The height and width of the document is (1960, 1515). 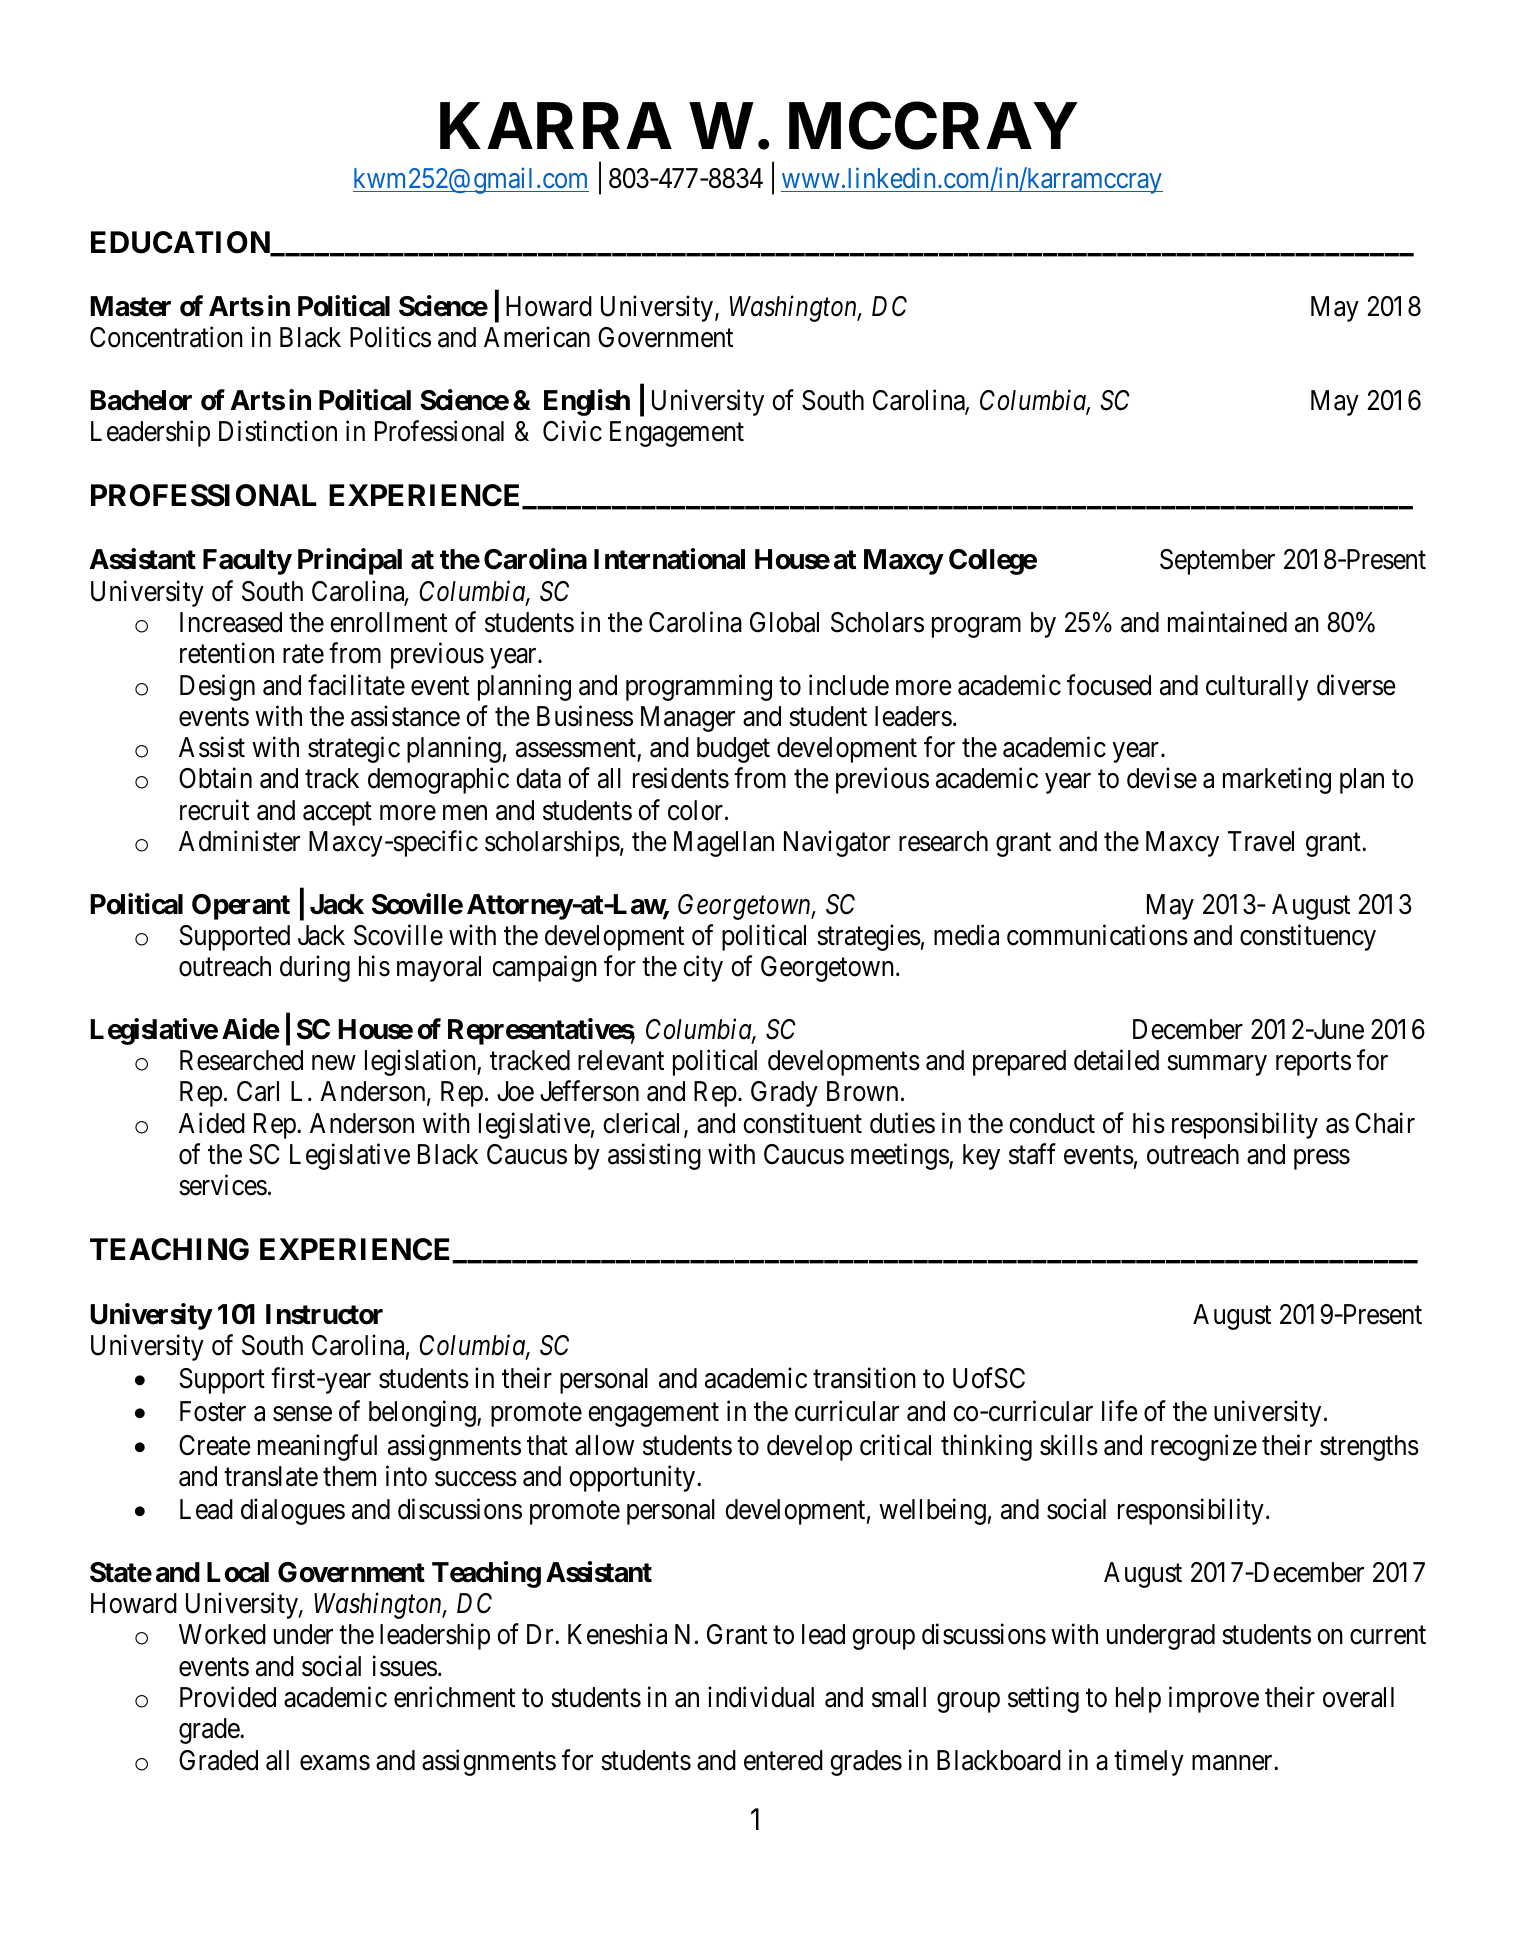 I want to click on individual, so click(x=761, y=1697).
